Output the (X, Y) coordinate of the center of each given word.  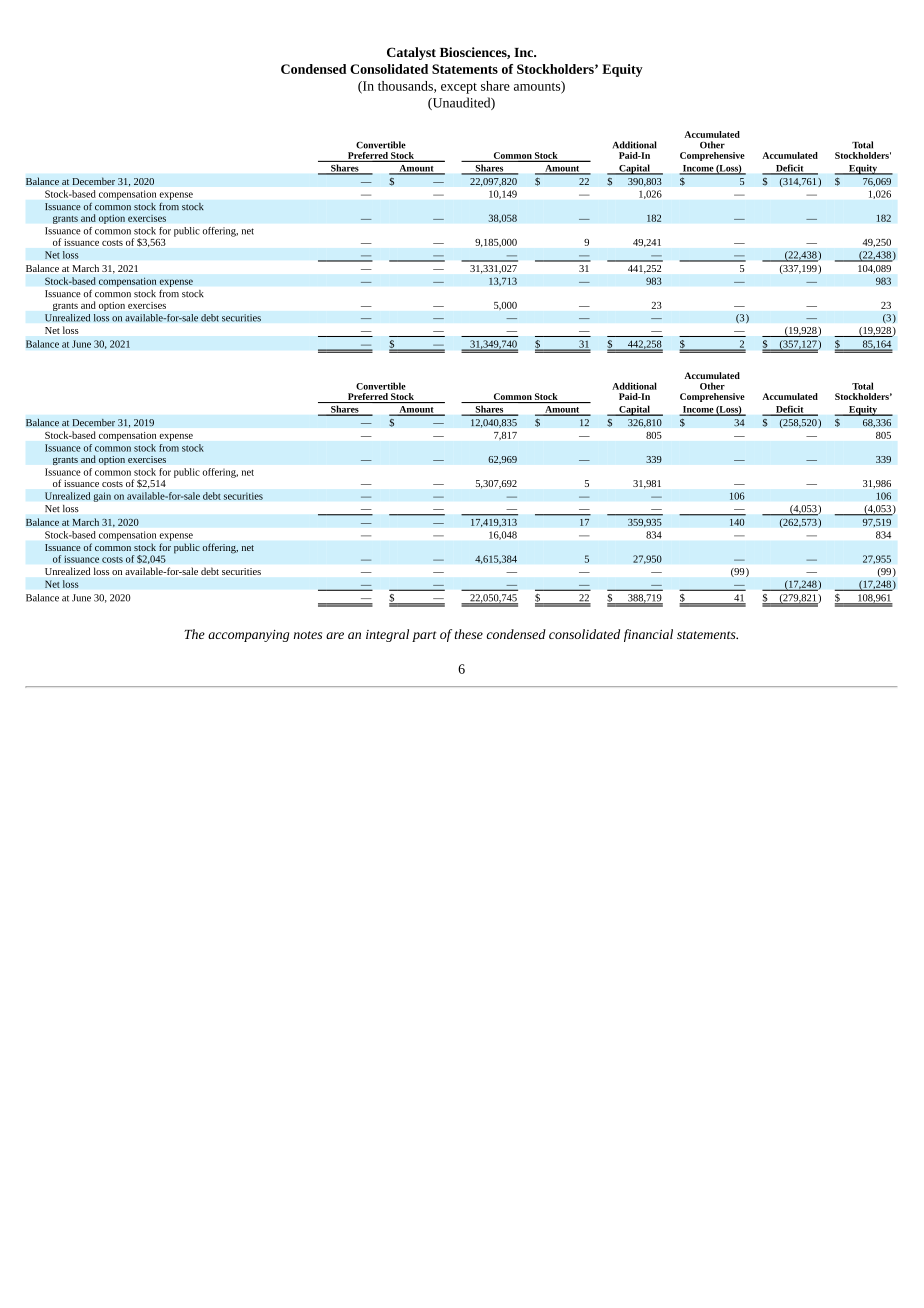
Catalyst (411, 53)
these (469, 634)
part (424, 636)
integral (387, 635)
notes (308, 635)
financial (648, 635)
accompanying (248, 636)
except (459, 88)
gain (102, 497)
